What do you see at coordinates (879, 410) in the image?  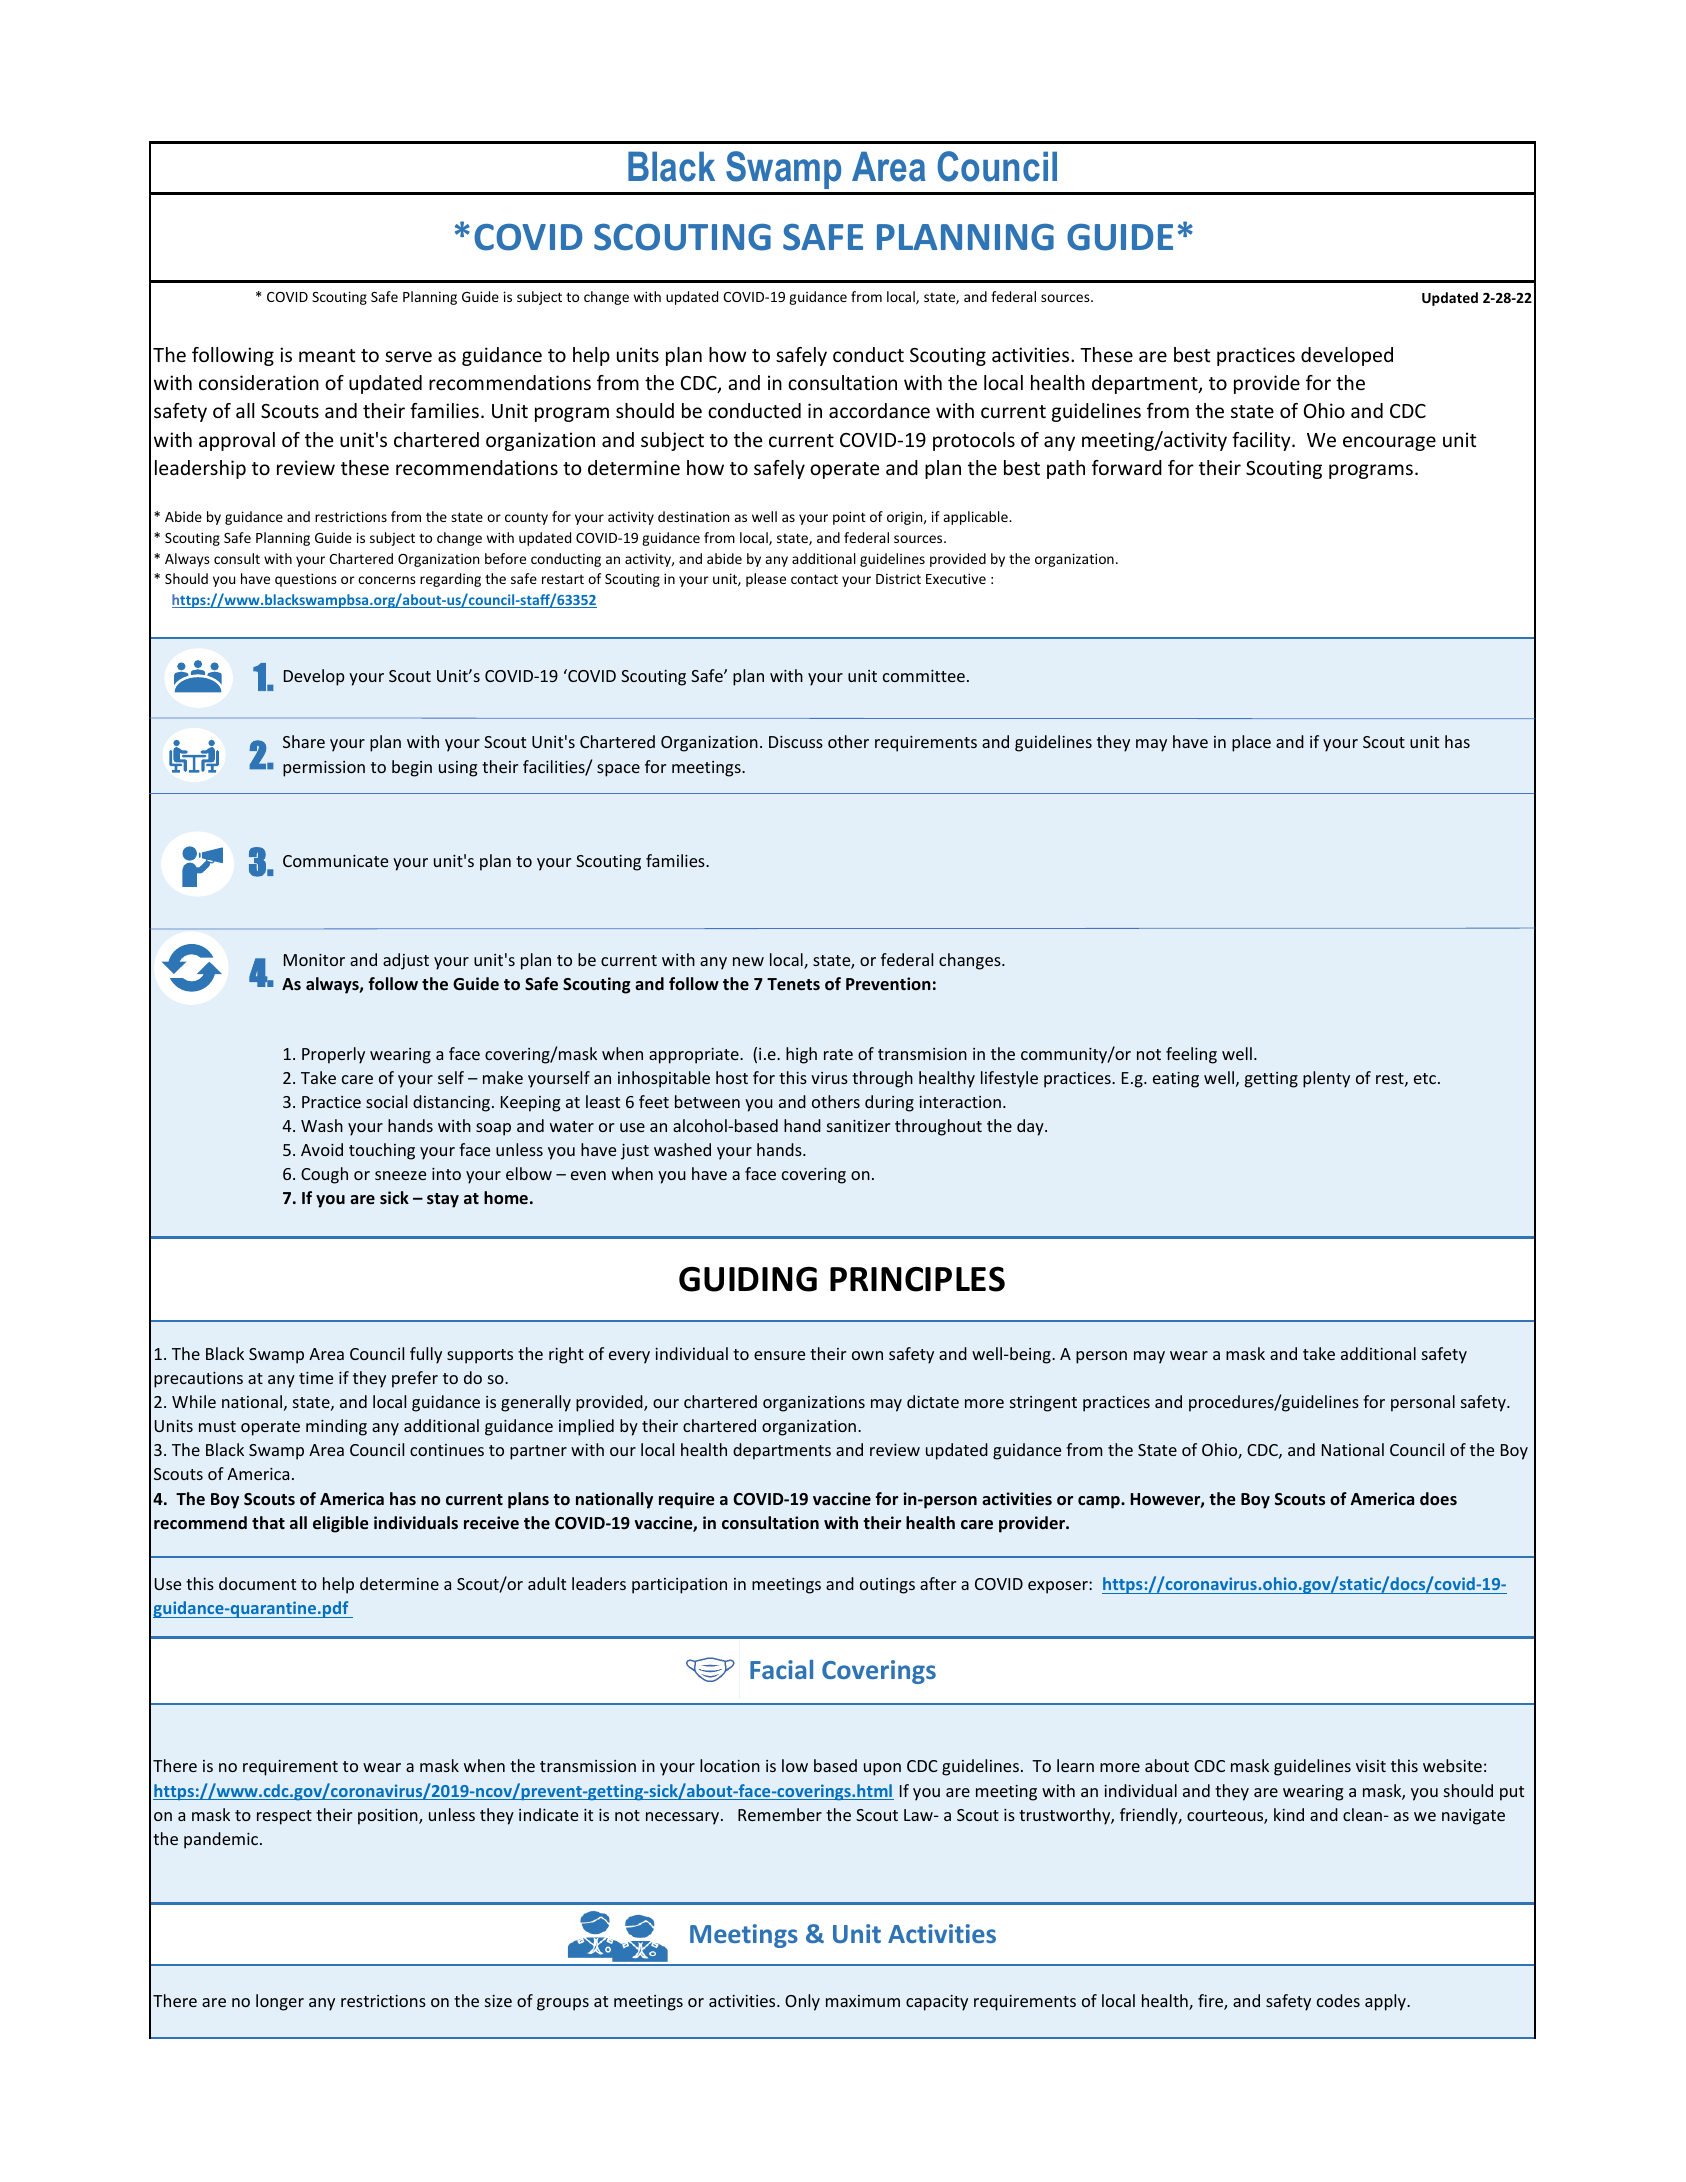 I see `accordance` at bounding box center [879, 410].
